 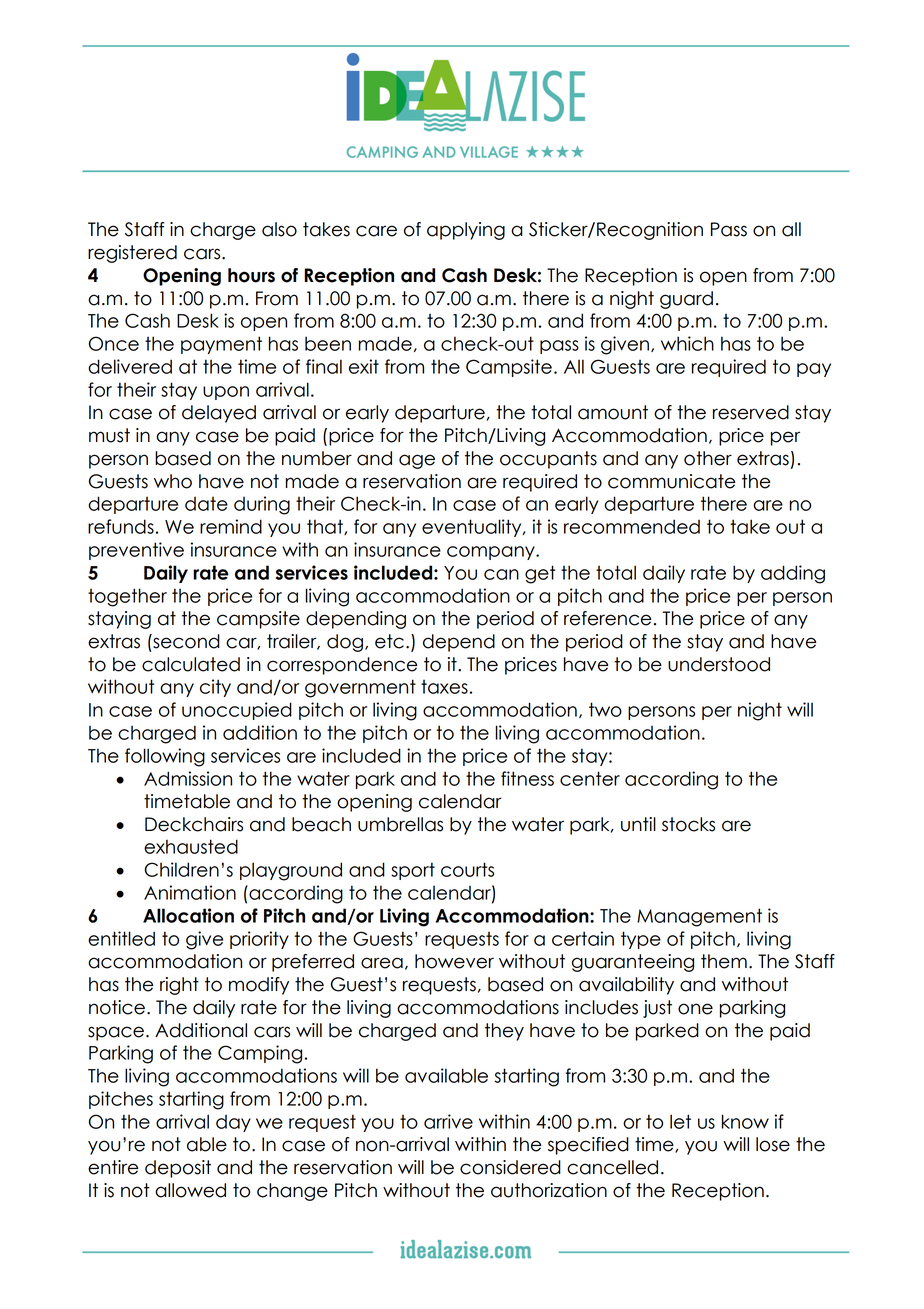 What do you see at coordinates (136, 551) in the screenshot?
I see `preventive` at bounding box center [136, 551].
